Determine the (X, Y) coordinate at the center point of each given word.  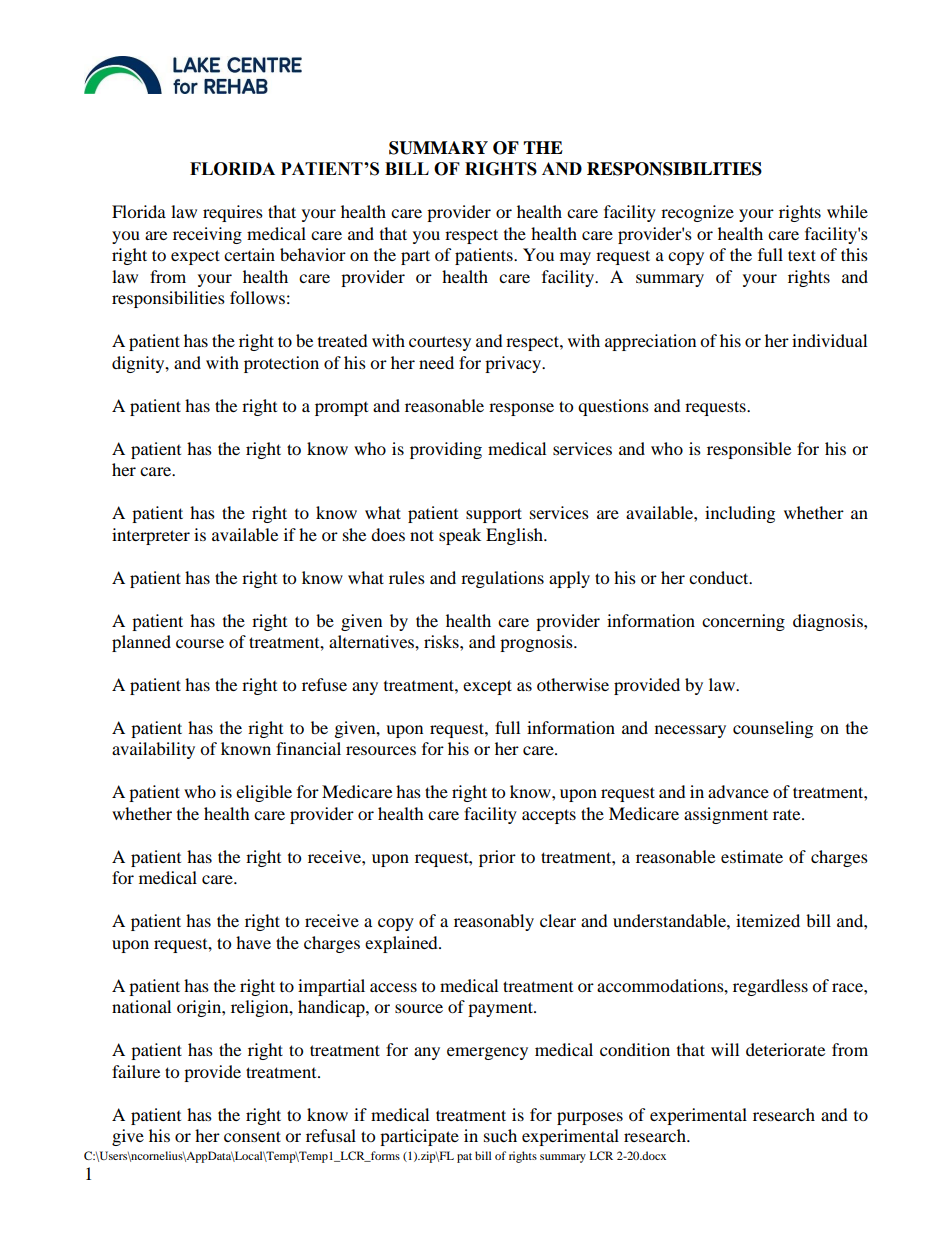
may (575, 258)
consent (252, 1136)
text (802, 255)
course (200, 643)
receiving (207, 235)
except (487, 687)
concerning (743, 622)
